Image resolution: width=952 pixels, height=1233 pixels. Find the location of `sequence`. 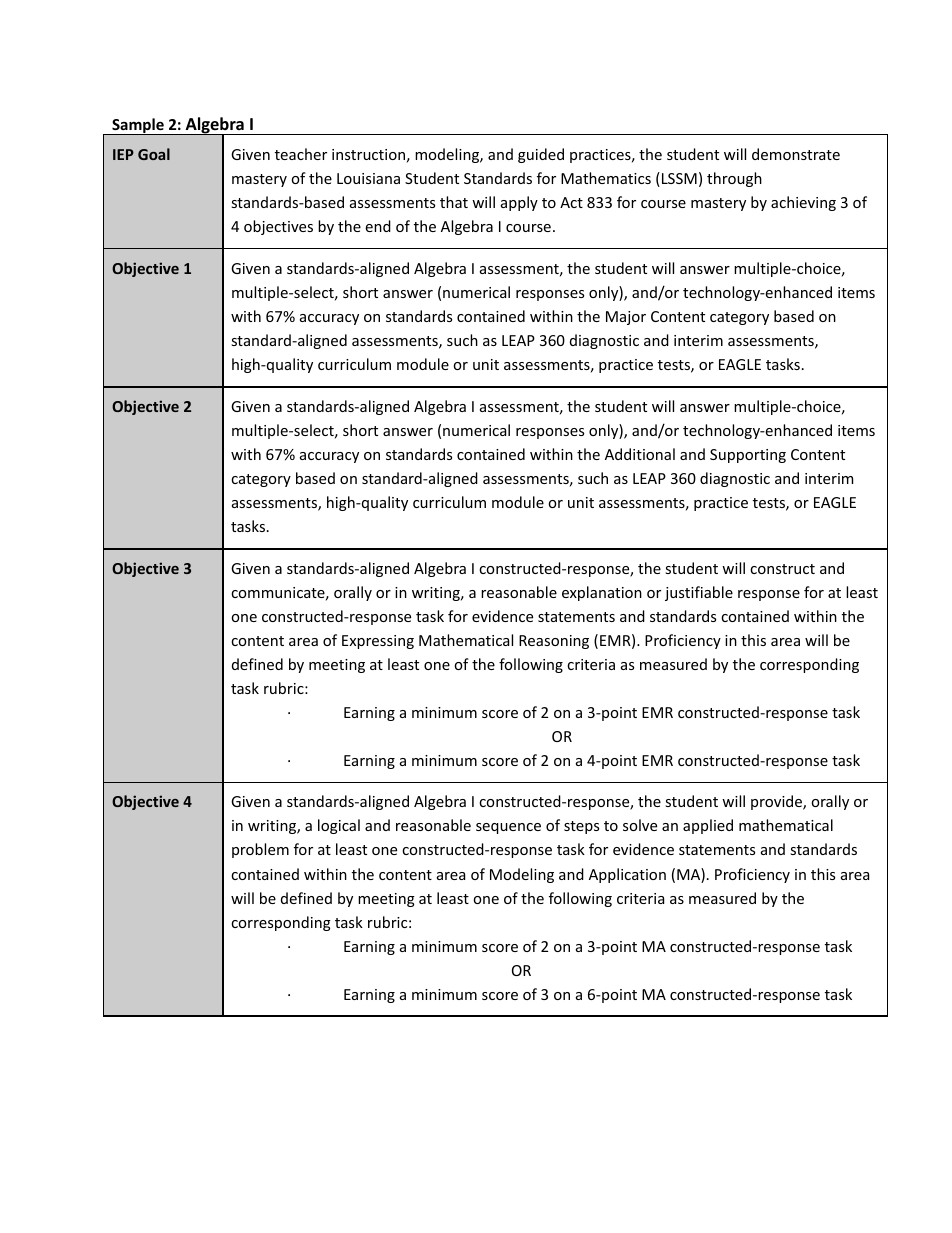

sequence is located at coordinates (508, 828).
